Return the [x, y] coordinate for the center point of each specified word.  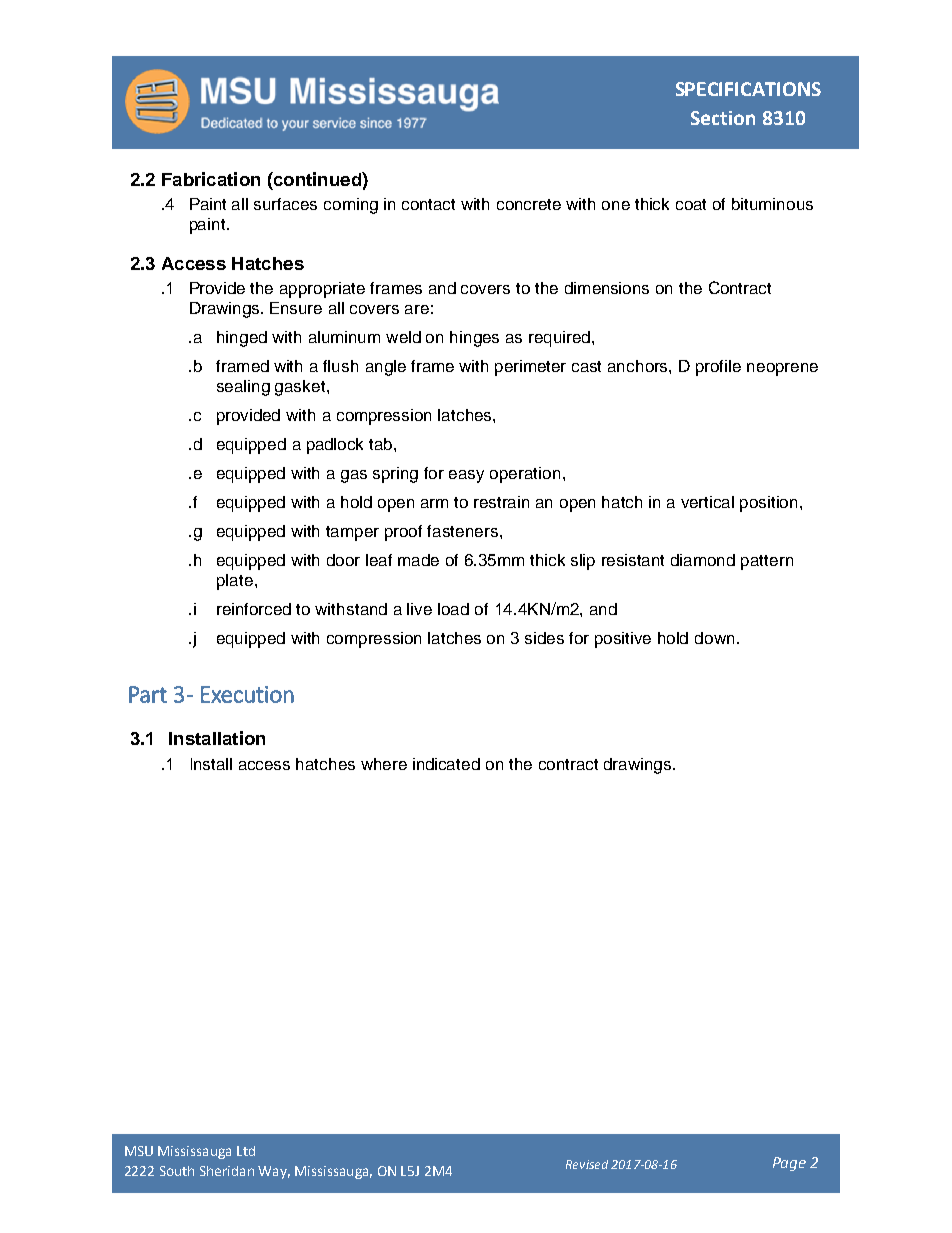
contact [428, 204]
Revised [587, 1164]
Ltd [246, 1151]
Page [789, 1164]
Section [723, 118]
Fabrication [211, 179]
